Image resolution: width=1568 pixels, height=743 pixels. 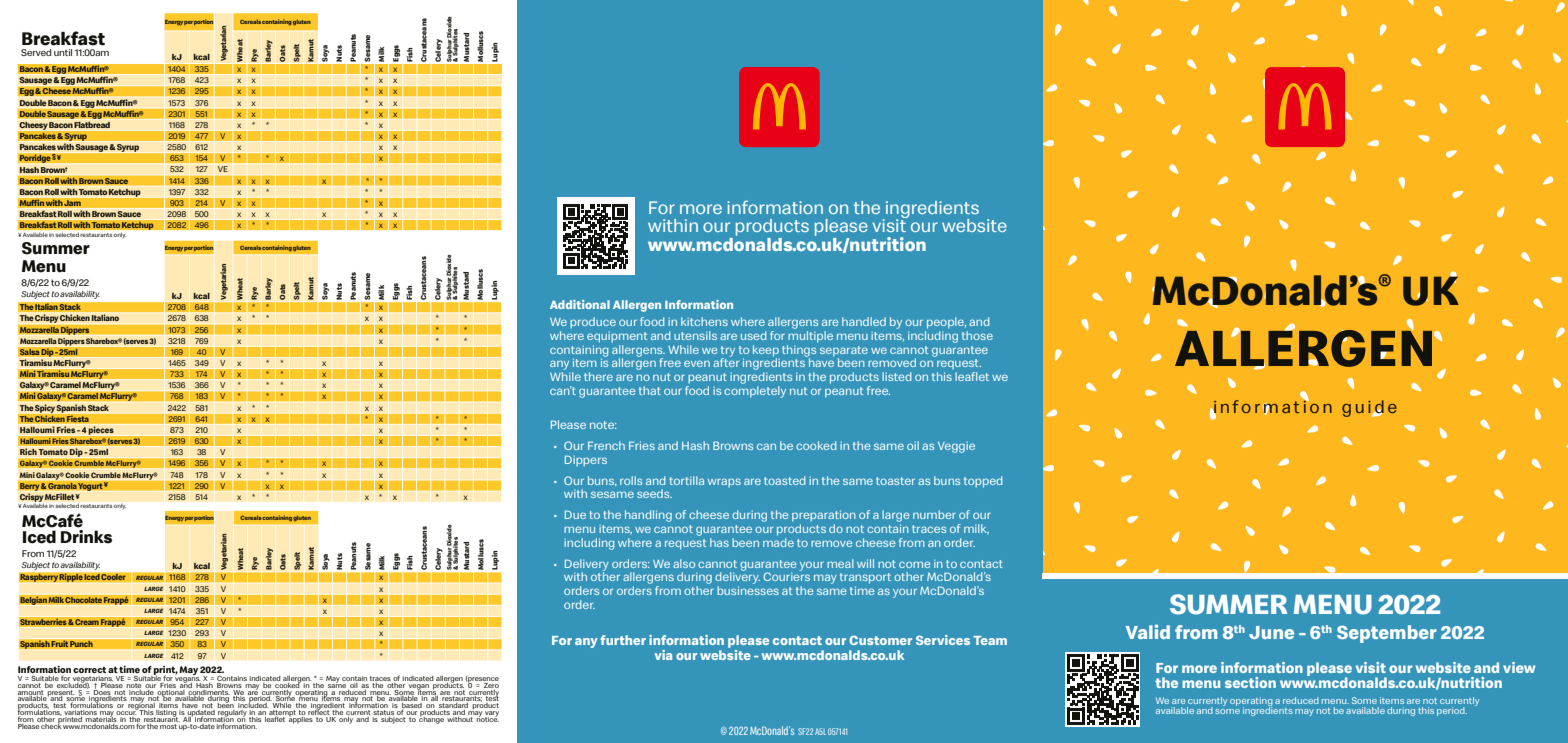 I want to click on those, so click(x=977, y=335).
